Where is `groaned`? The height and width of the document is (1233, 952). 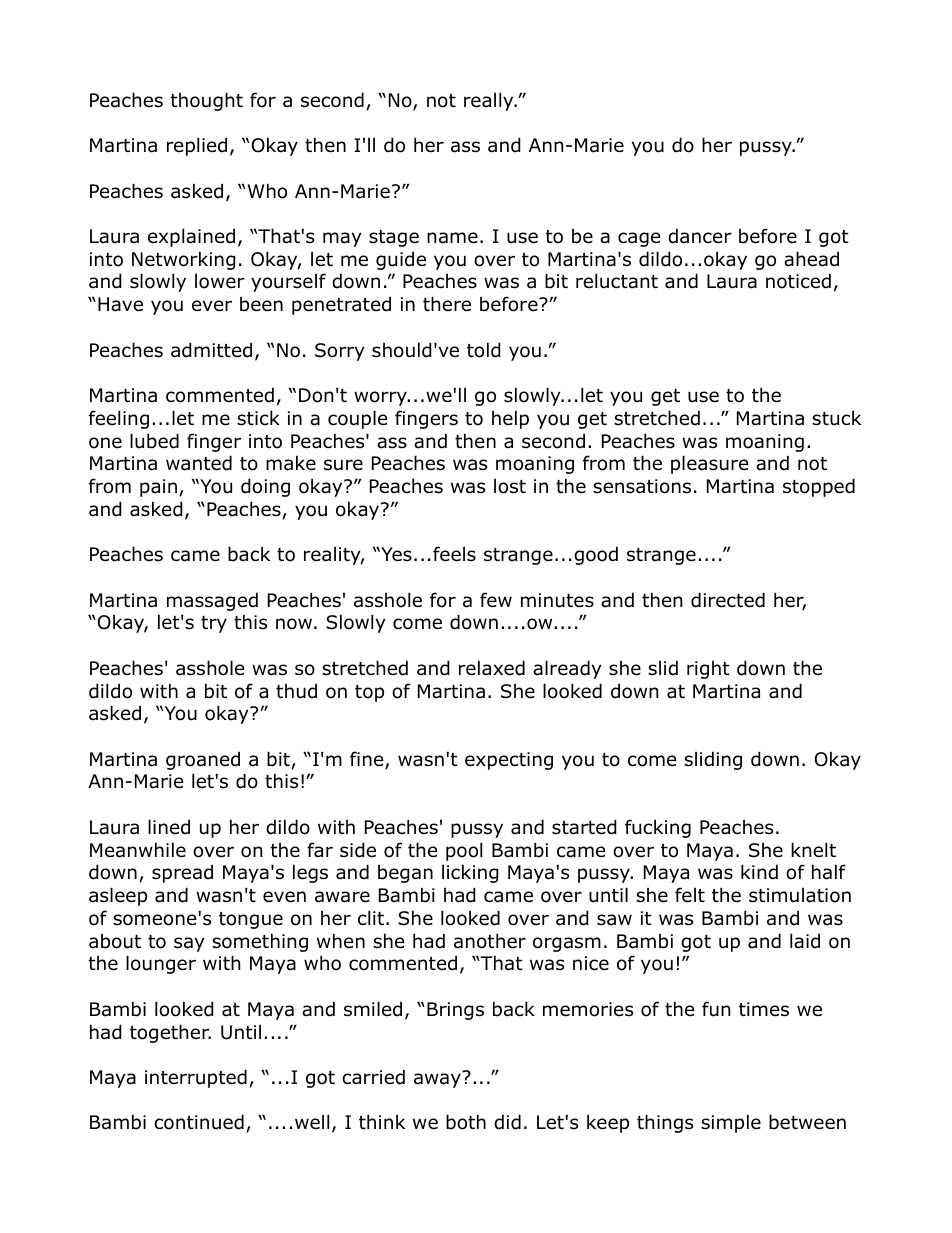
groaned is located at coordinates (203, 760).
